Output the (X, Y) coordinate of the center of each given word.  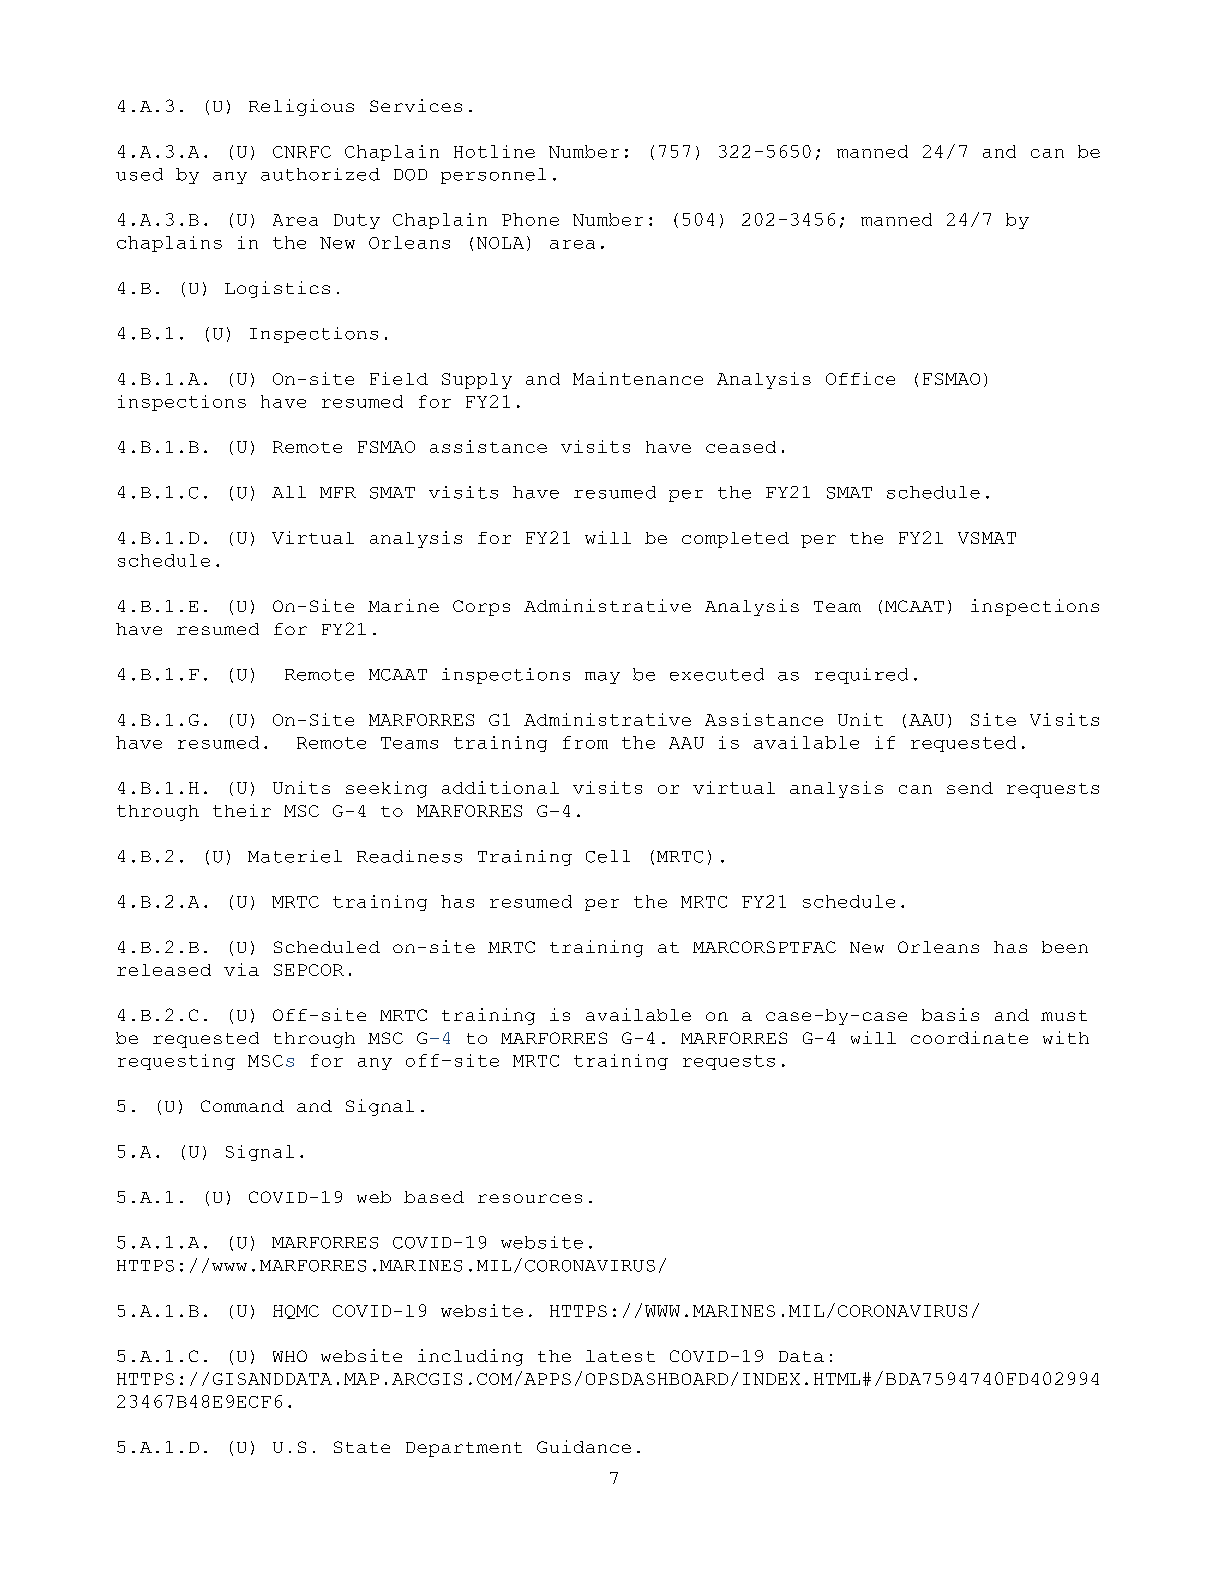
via (241, 969)
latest (620, 1356)
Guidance (584, 1446)
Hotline (494, 151)
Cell (608, 856)
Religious (301, 107)
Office (860, 378)
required (861, 676)
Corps (481, 608)
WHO (290, 1356)
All (289, 492)
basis (950, 1014)
